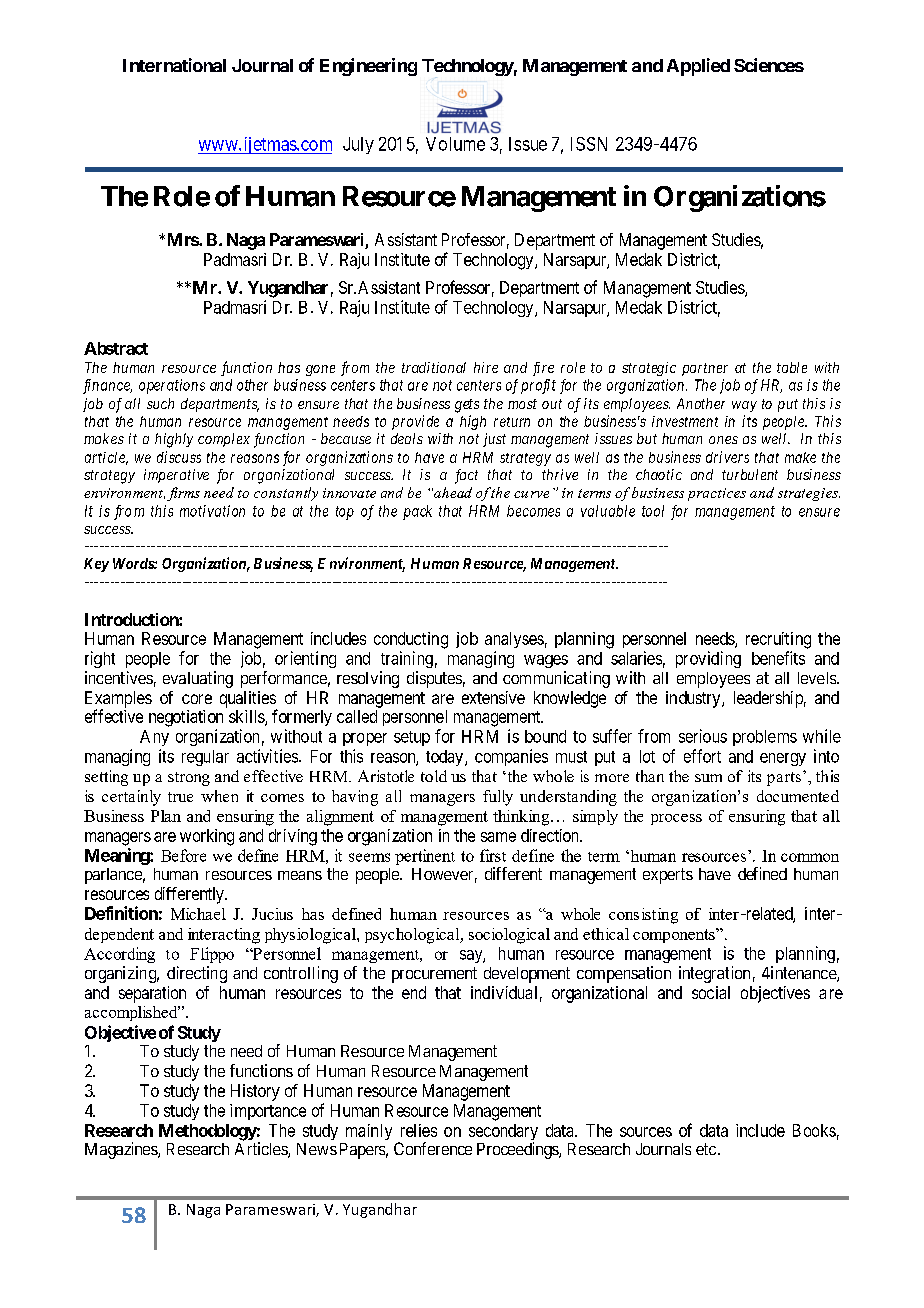 This page has width=924, height=1308. What do you see at coordinates (122, 1150) in the page?
I see `Magazines` at bounding box center [122, 1150].
